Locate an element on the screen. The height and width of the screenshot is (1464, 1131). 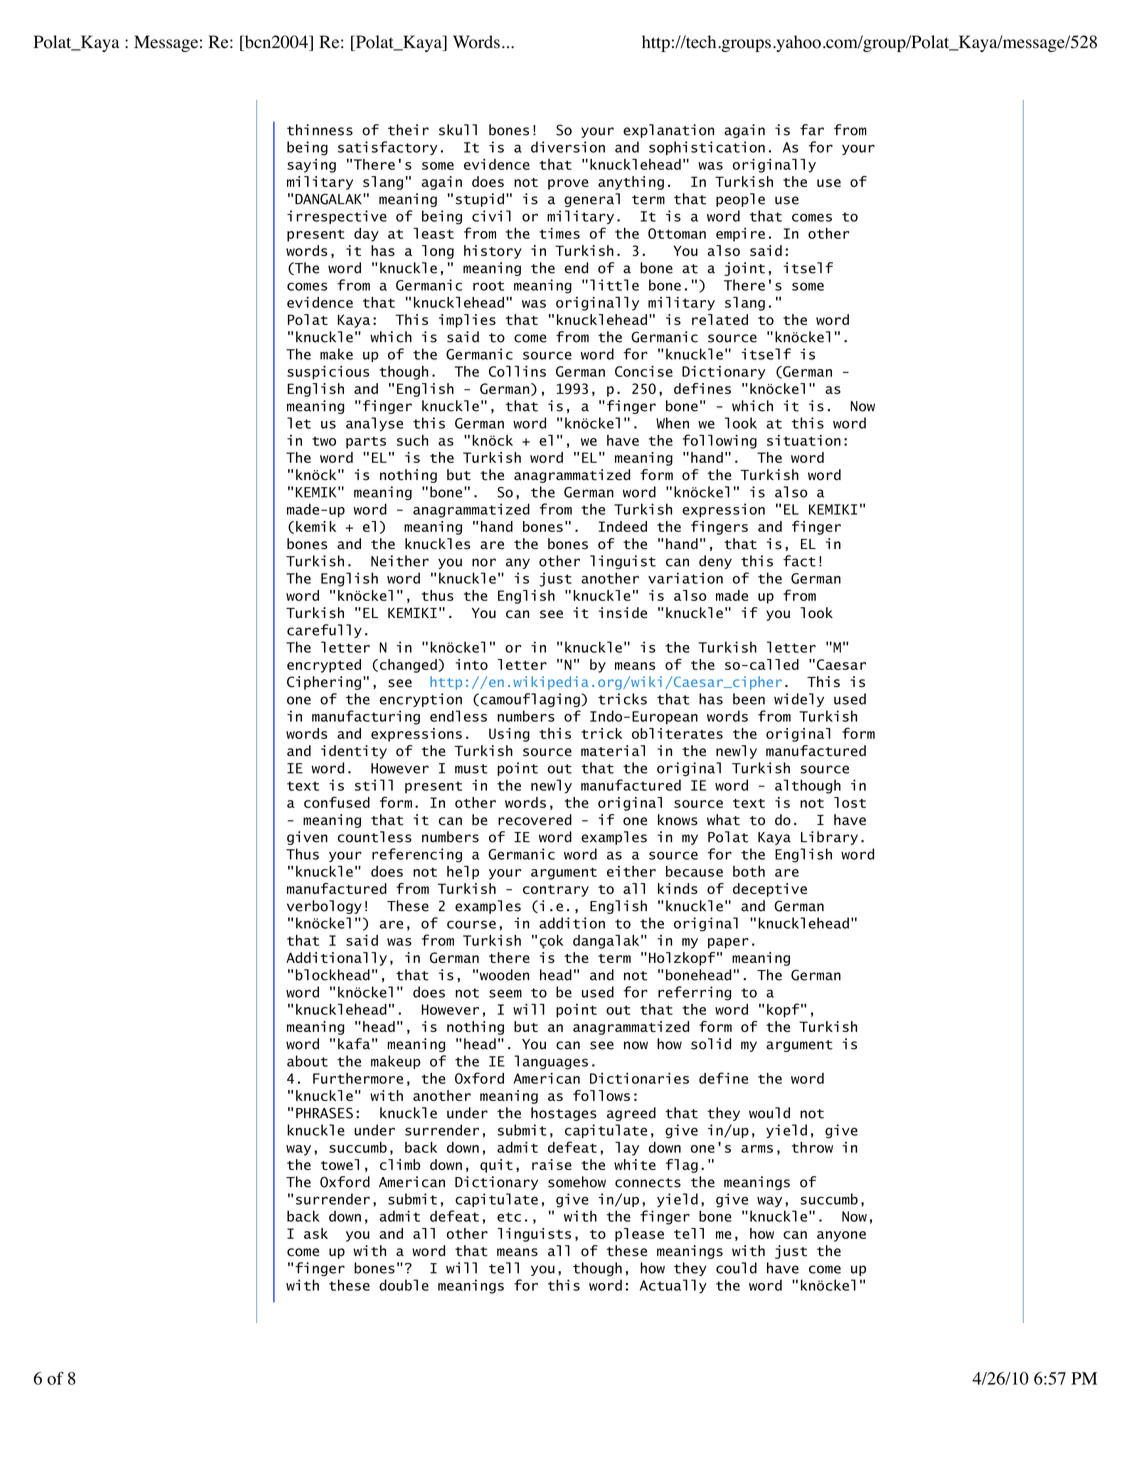
material is located at coordinates (613, 751).
